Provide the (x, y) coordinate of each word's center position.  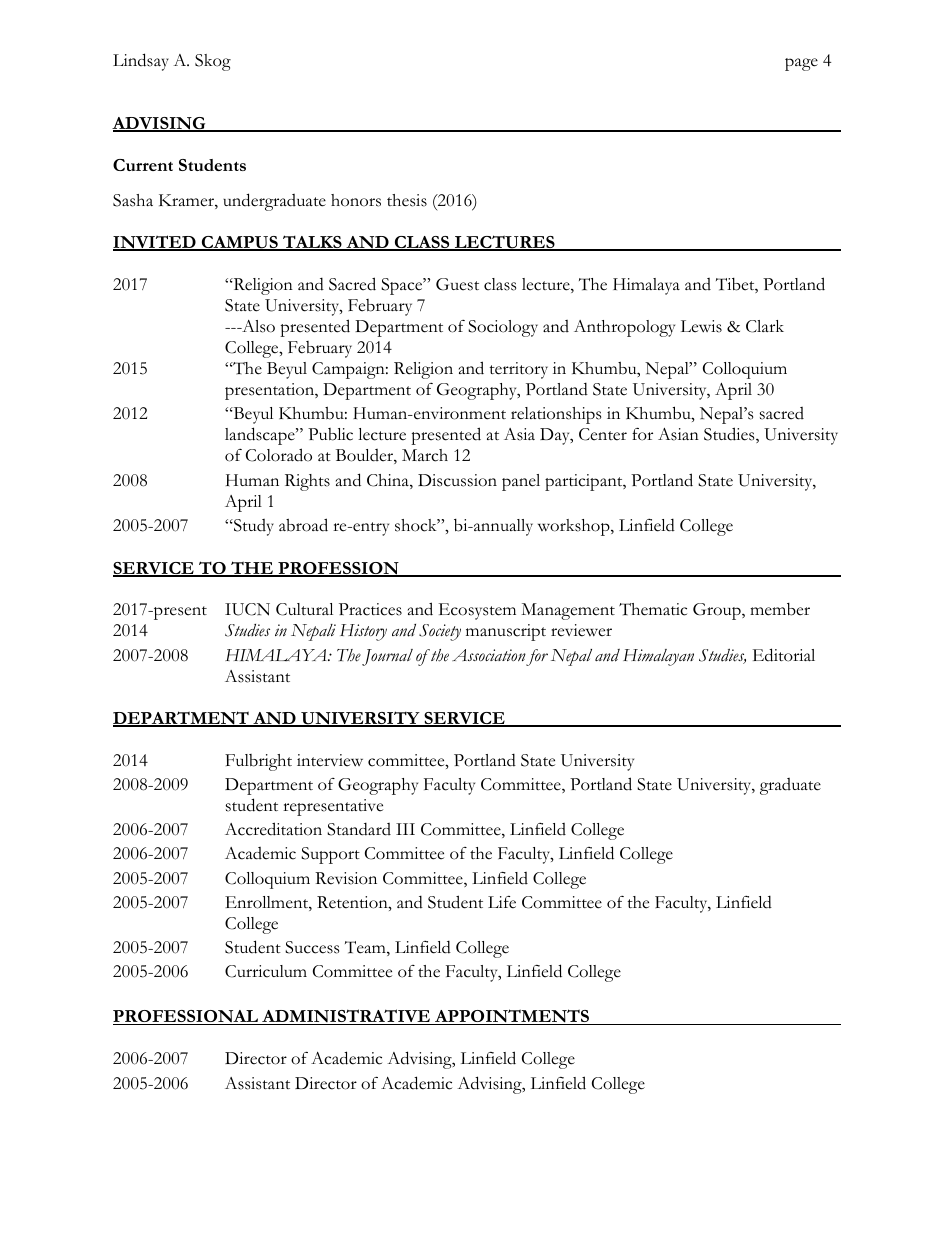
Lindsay (141, 62)
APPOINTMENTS (512, 1017)
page (801, 64)
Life (502, 902)
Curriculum (266, 971)
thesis (407, 200)
